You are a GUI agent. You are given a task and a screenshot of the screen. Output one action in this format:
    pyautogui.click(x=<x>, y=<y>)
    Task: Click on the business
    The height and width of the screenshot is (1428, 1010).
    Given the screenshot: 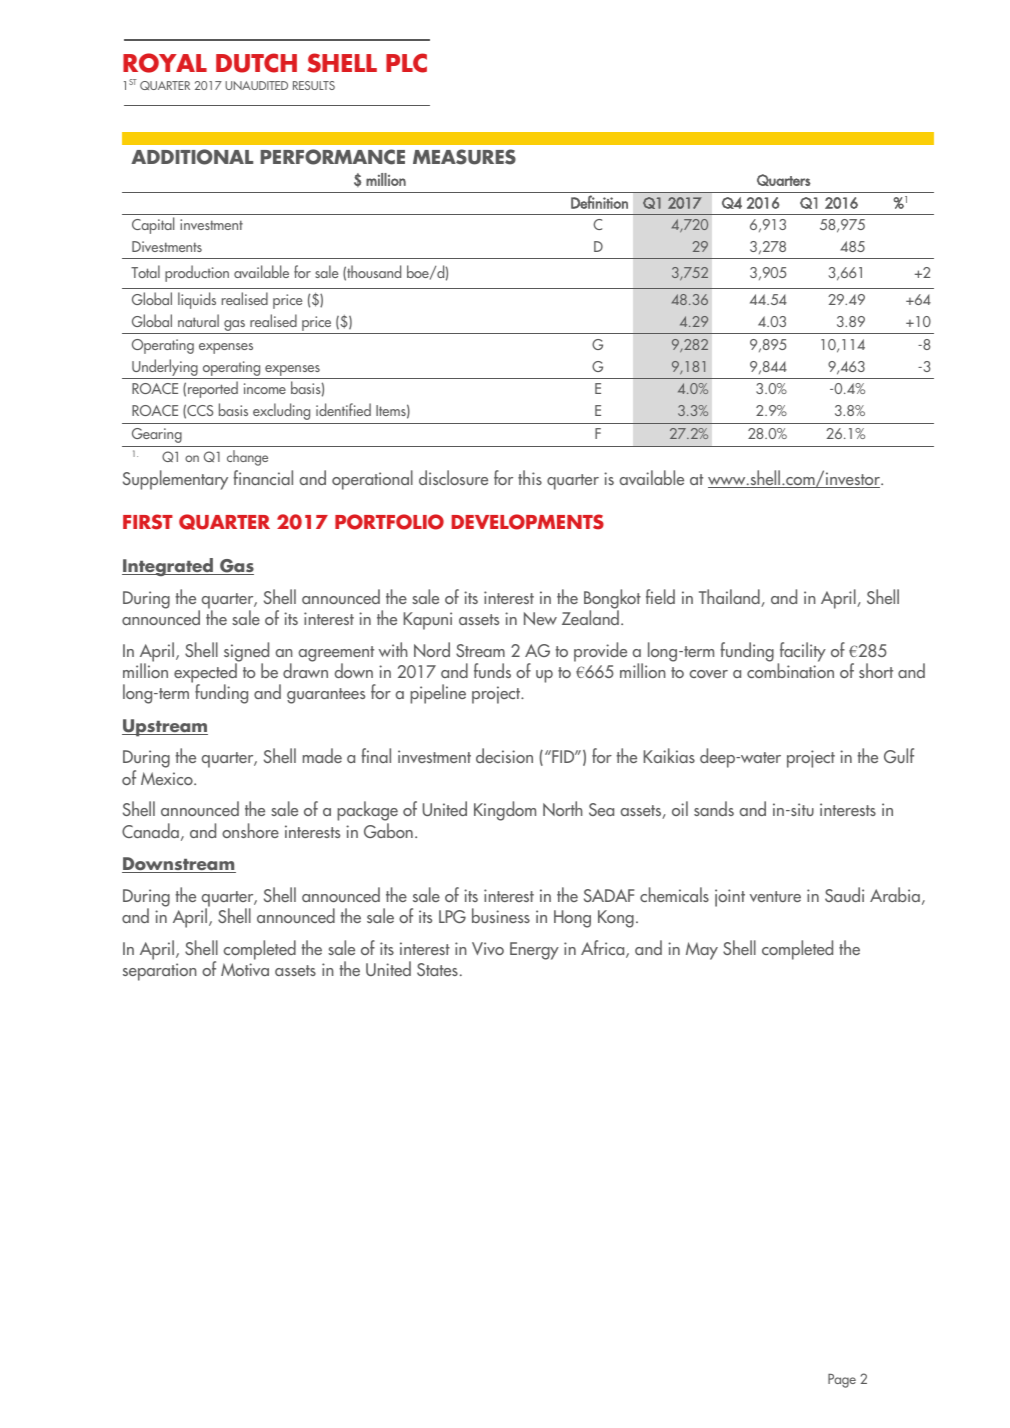 What is the action you would take?
    pyautogui.click(x=501, y=915)
